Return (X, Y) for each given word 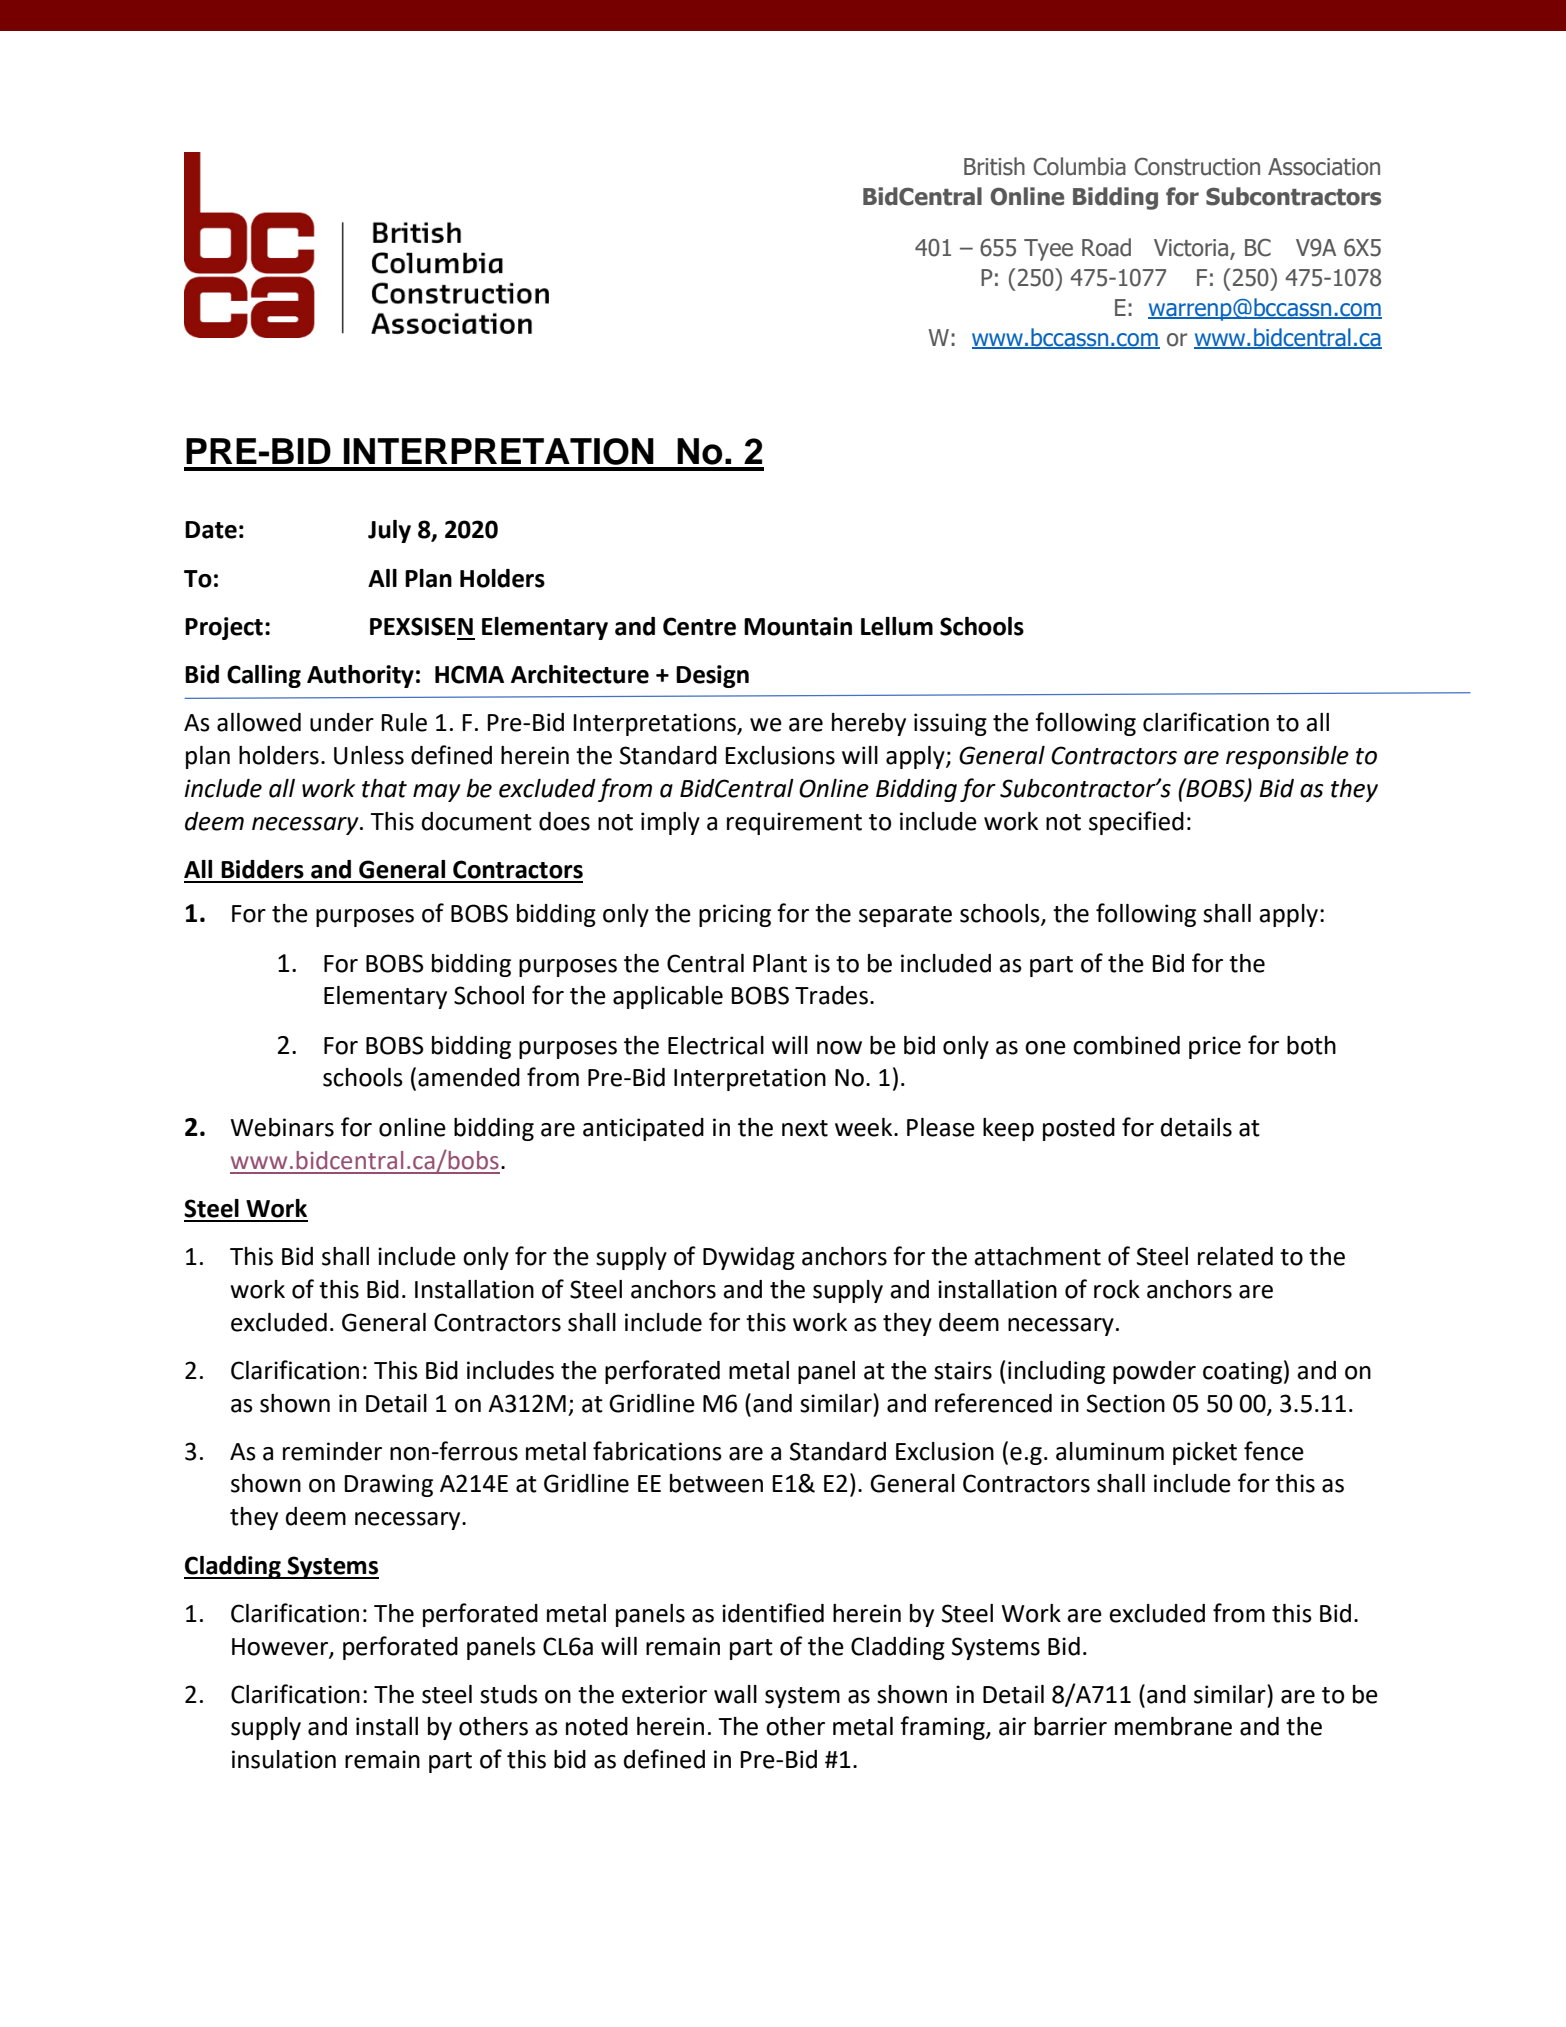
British (994, 166)
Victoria (1192, 249)
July (389, 531)
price (1215, 1047)
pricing (735, 915)
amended (469, 1077)
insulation (284, 1759)
